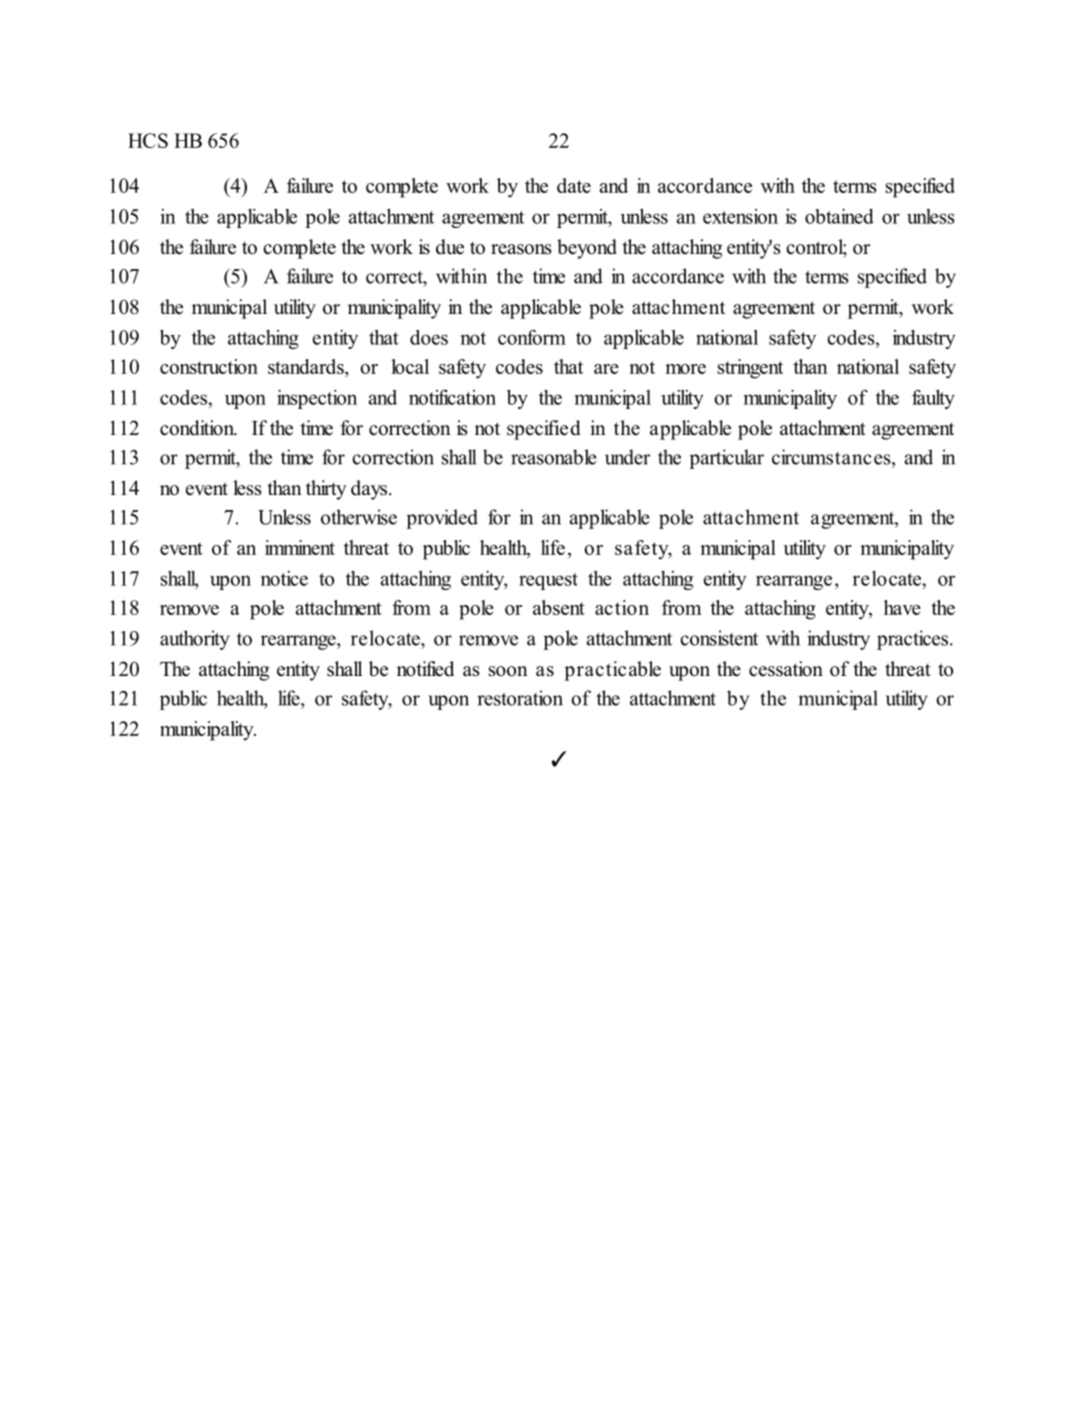  Describe the element at coordinates (839, 216) in the image. I see `obtained` at that location.
